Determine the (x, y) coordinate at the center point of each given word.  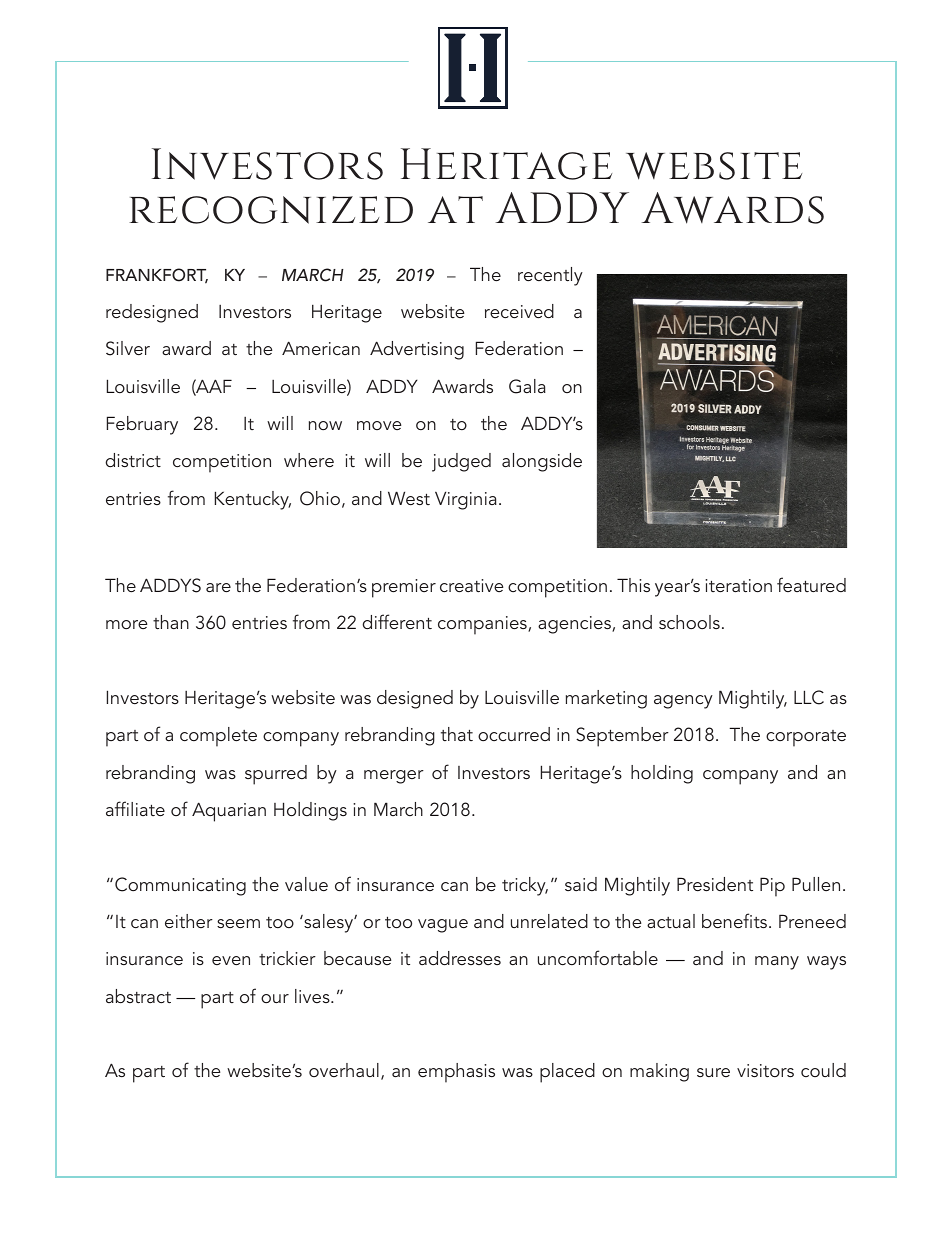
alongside (542, 462)
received (519, 311)
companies (483, 625)
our (275, 998)
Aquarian (229, 812)
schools (689, 622)
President (715, 884)
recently (550, 276)
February (142, 425)
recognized (271, 210)
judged (461, 462)
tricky (525, 886)
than (171, 622)
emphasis (456, 1073)
